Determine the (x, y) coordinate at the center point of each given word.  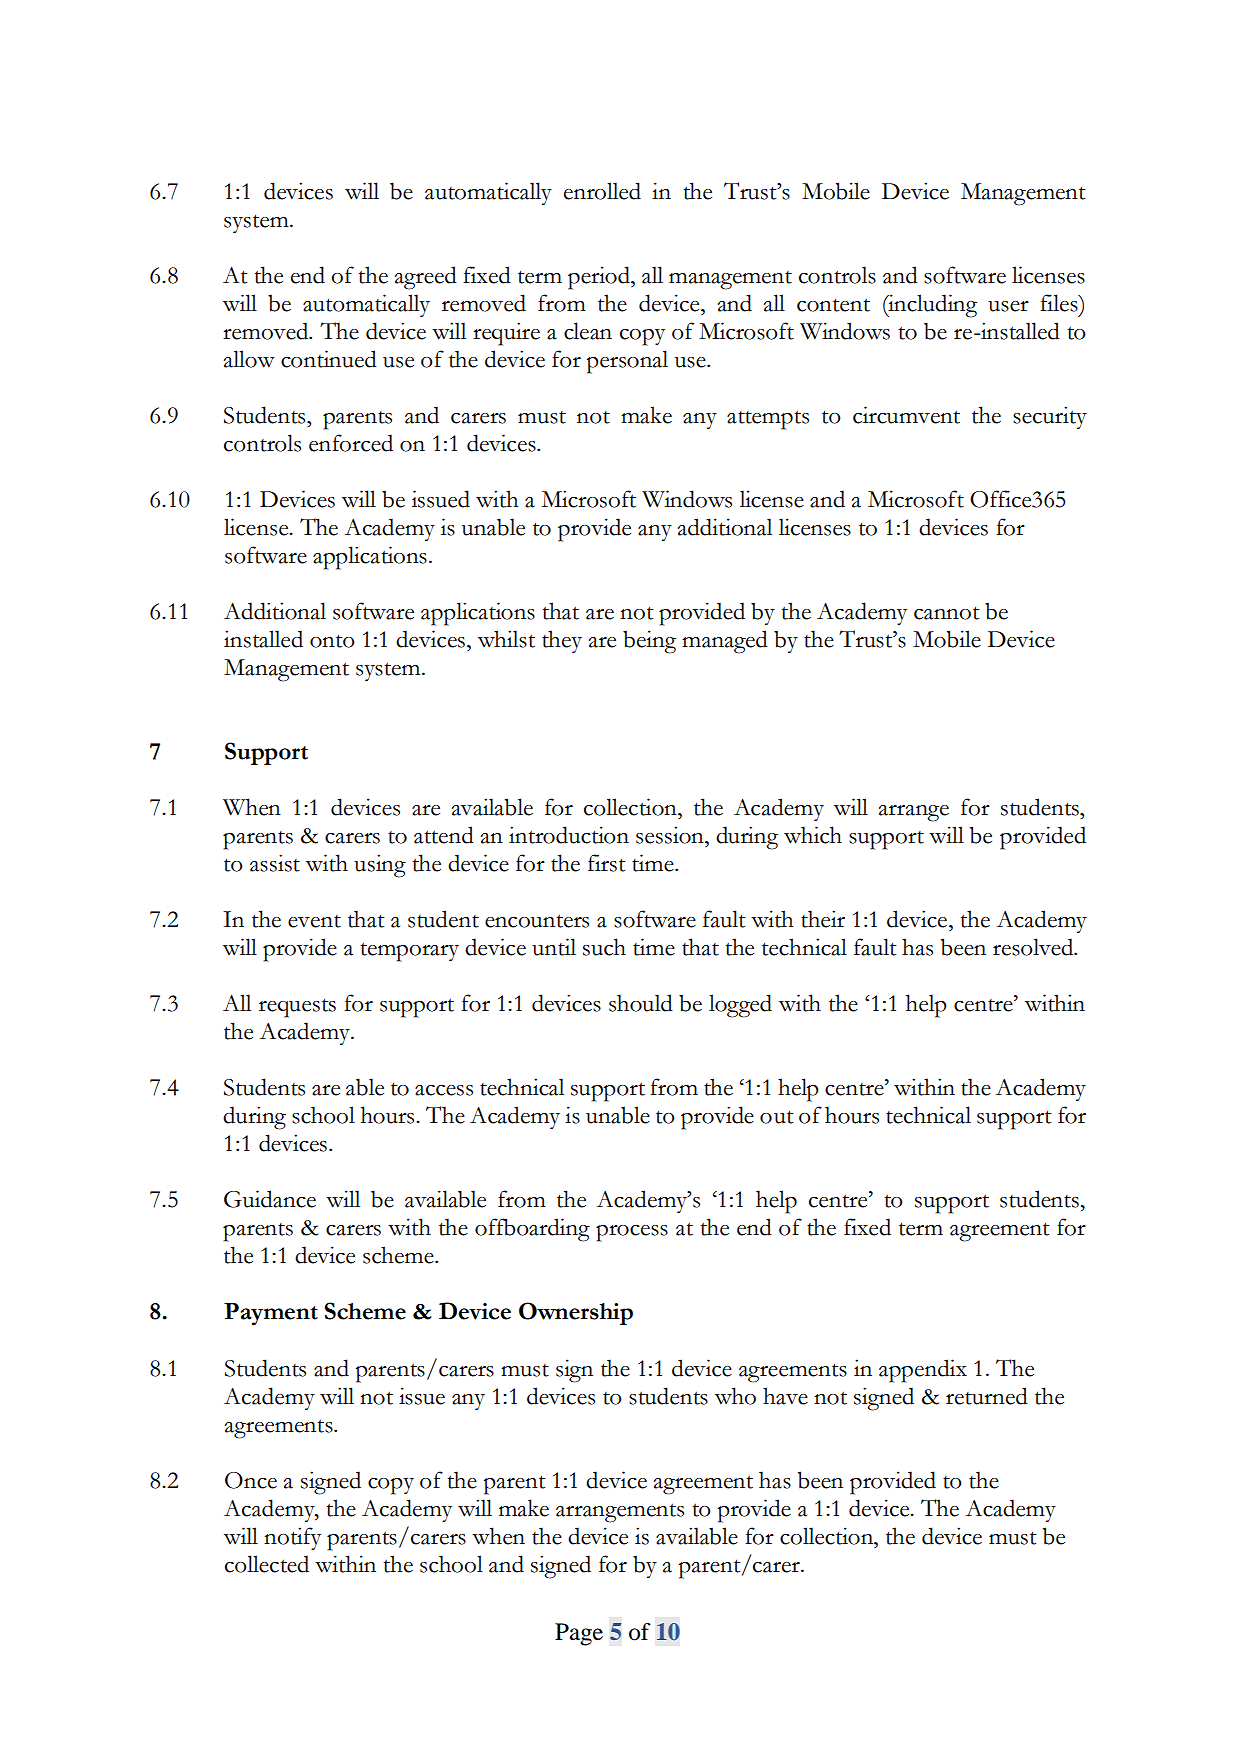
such (604, 947)
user (1008, 306)
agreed (426, 278)
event (314, 921)
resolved (1034, 947)
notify (292, 1538)
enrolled (602, 191)
